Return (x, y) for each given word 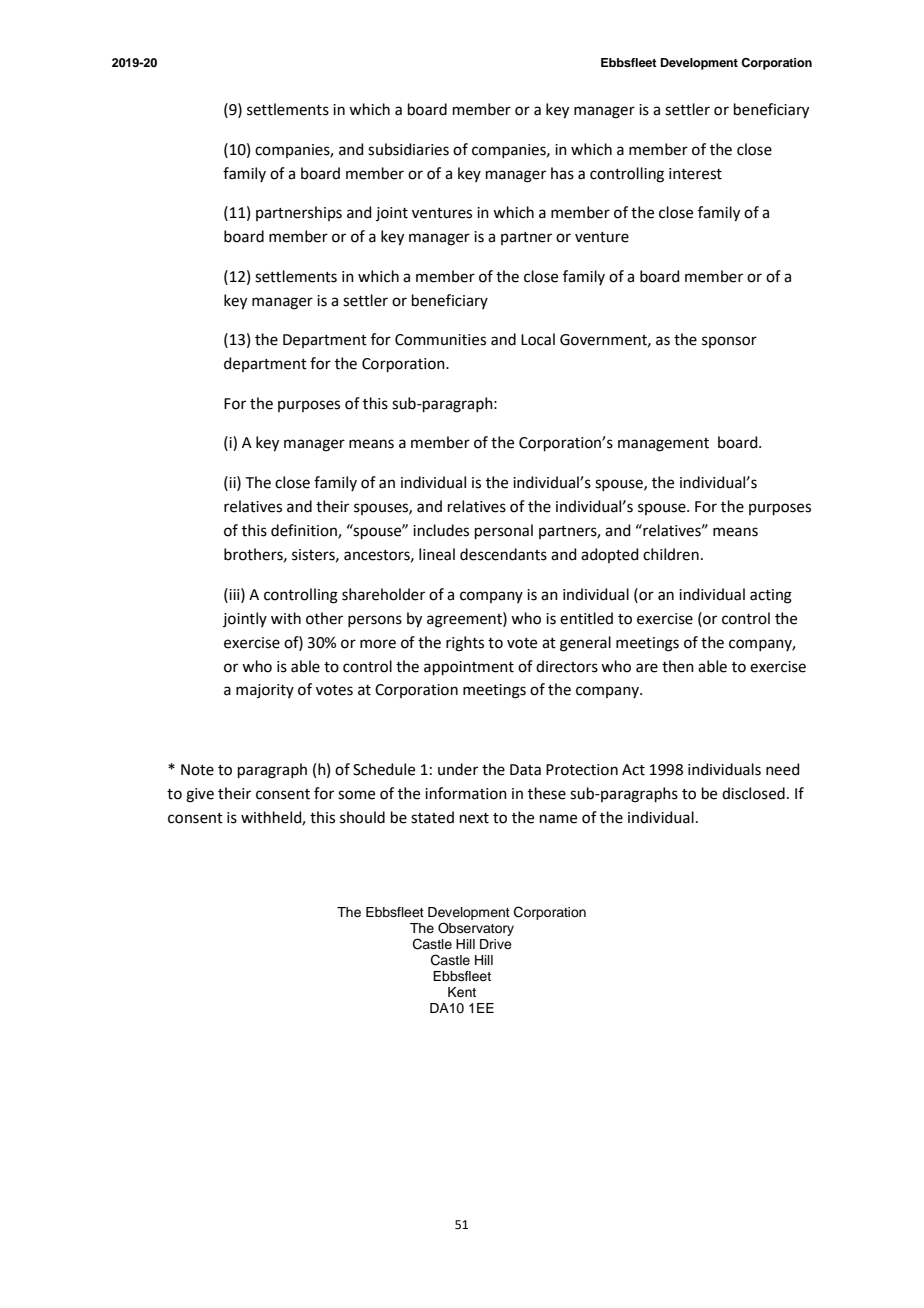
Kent (462, 992)
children (671, 554)
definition (305, 531)
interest (695, 174)
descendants (503, 554)
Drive (496, 944)
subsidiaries (408, 149)
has (562, 173)
